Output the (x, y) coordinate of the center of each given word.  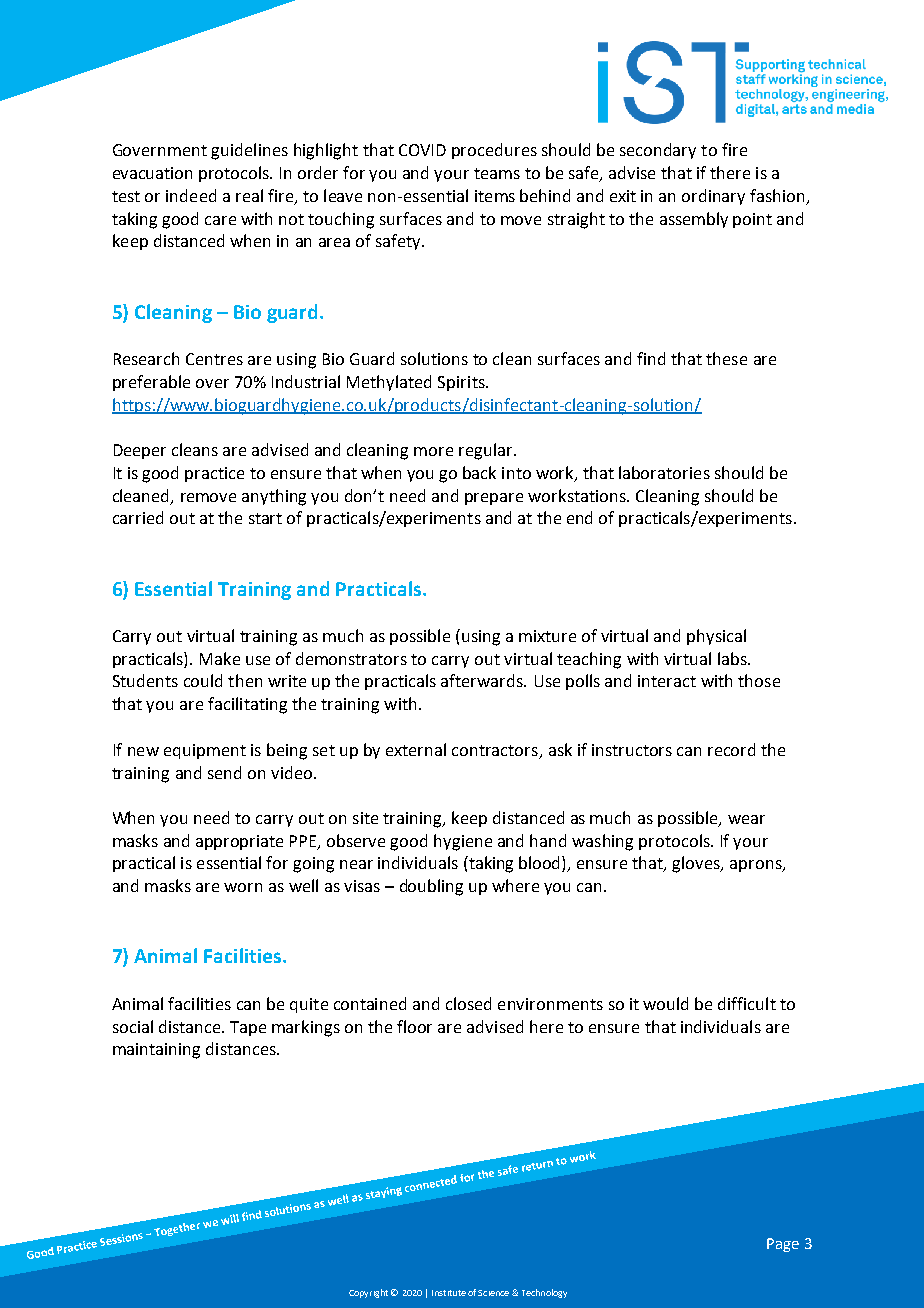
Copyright (368, 1293)
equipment (205, 751)
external (416, 749)
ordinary (713, 197)
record (731, 749)
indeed (191, 195)
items (495, 196)
